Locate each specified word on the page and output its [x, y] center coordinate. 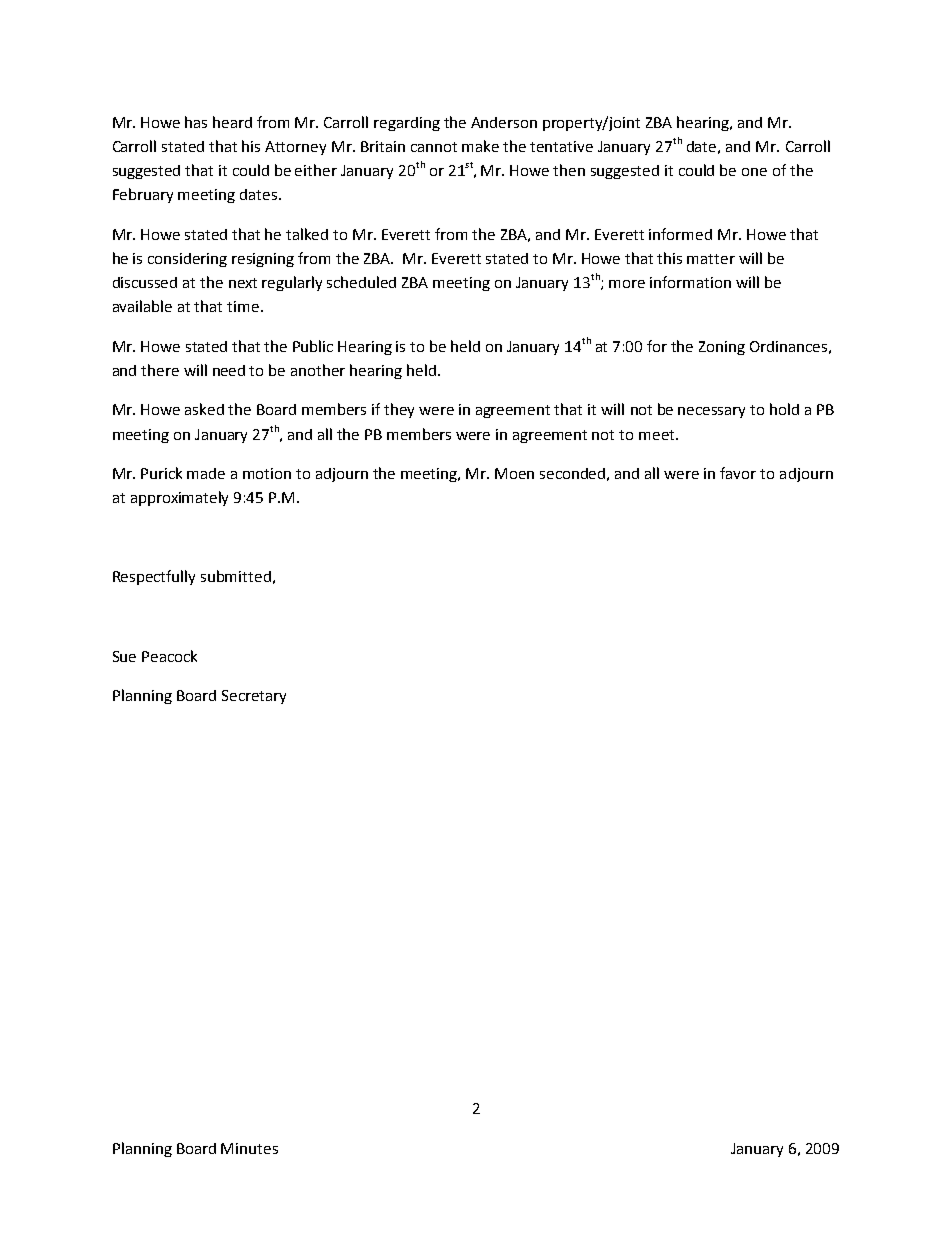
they [399, 410]
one [754, 172]
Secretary [254, 697]
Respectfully [154, 577]
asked [204, 409]
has [196, 122]
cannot [434, 147]
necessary [711, 412]
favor [738, 473]
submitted [236, 576]
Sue [124, 656]
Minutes [249, 1148]
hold [784, 409]
